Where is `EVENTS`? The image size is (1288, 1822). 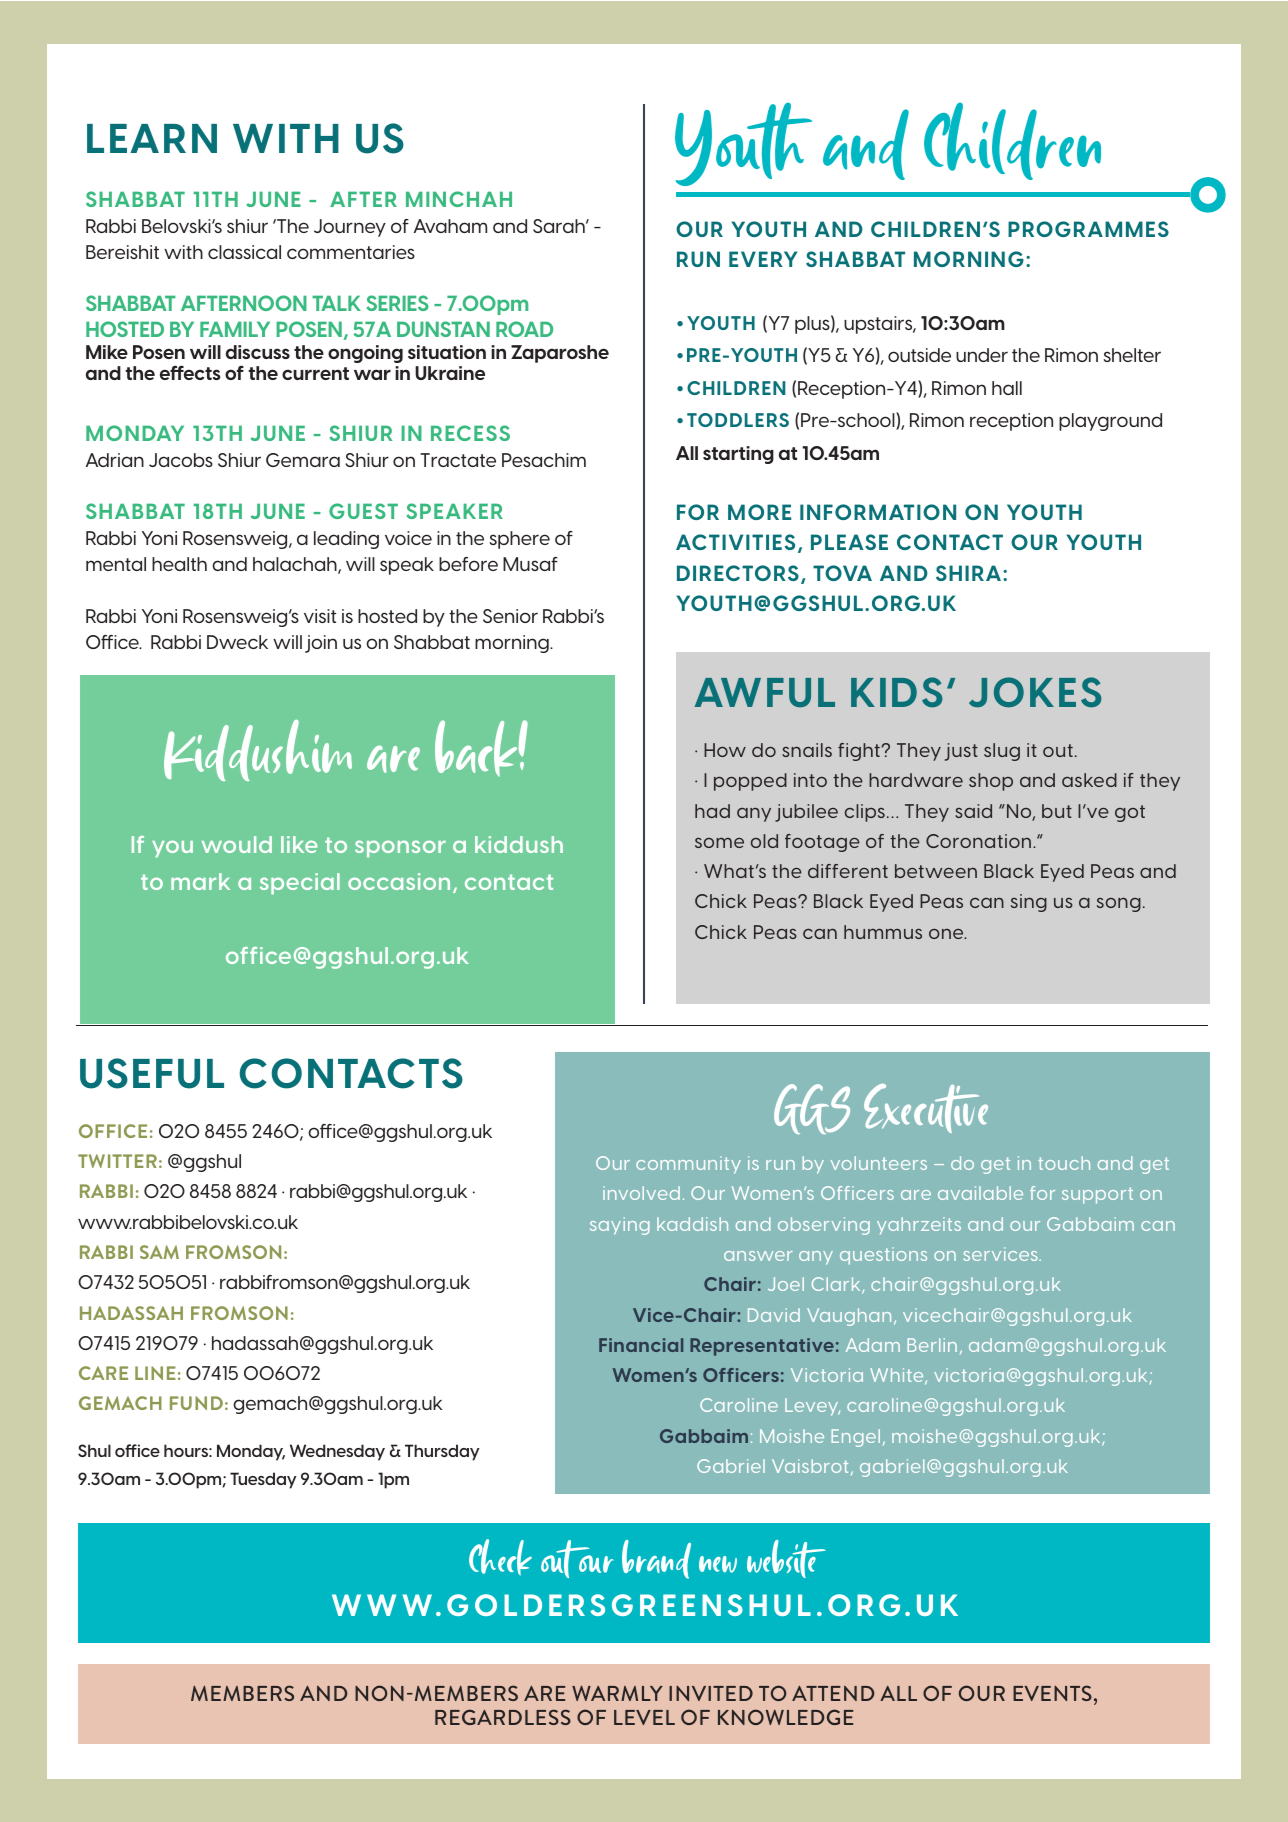
EVENTS is located at coordinates (1052, 1693).
